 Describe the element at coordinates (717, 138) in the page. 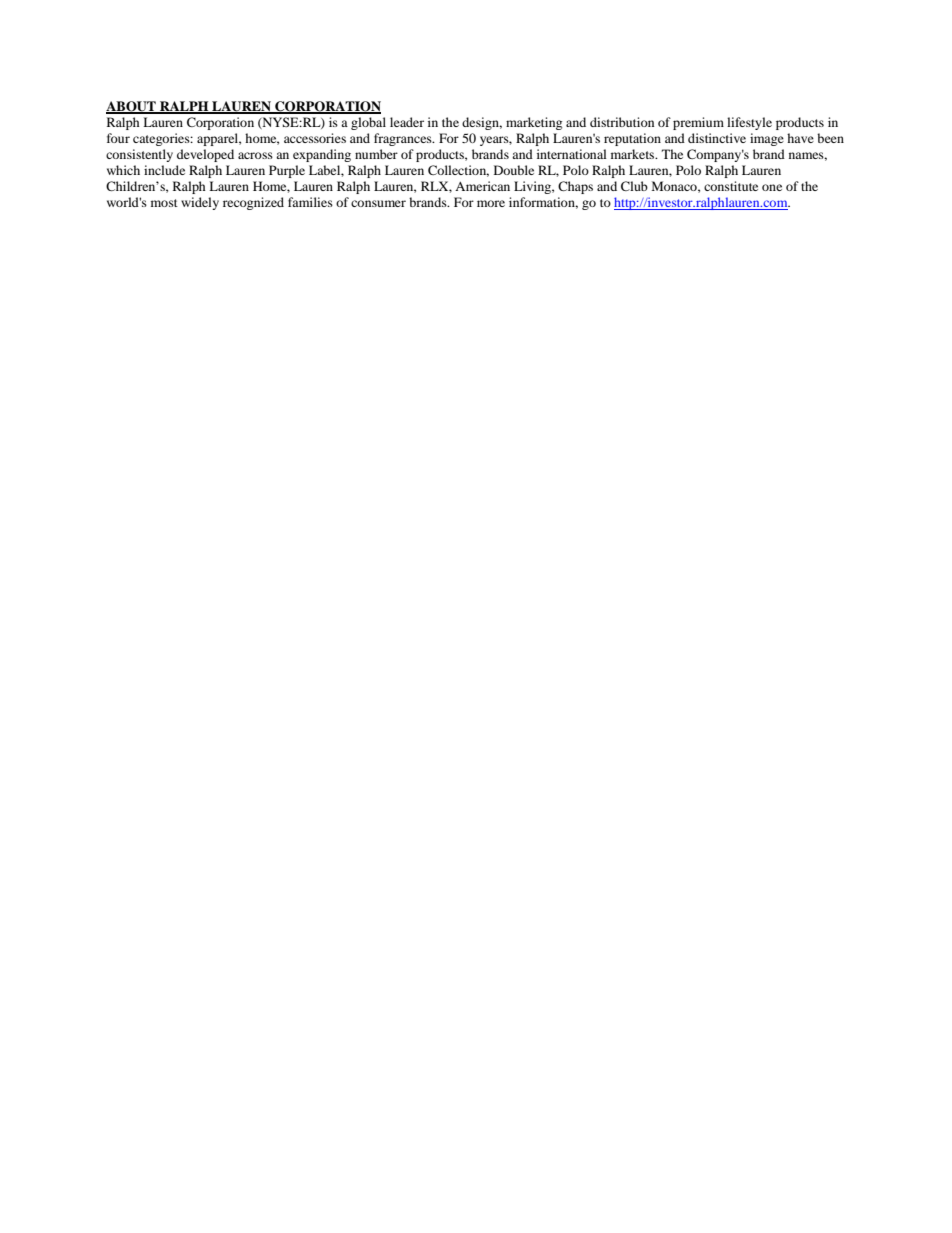

I see `distinctive` at that location.
